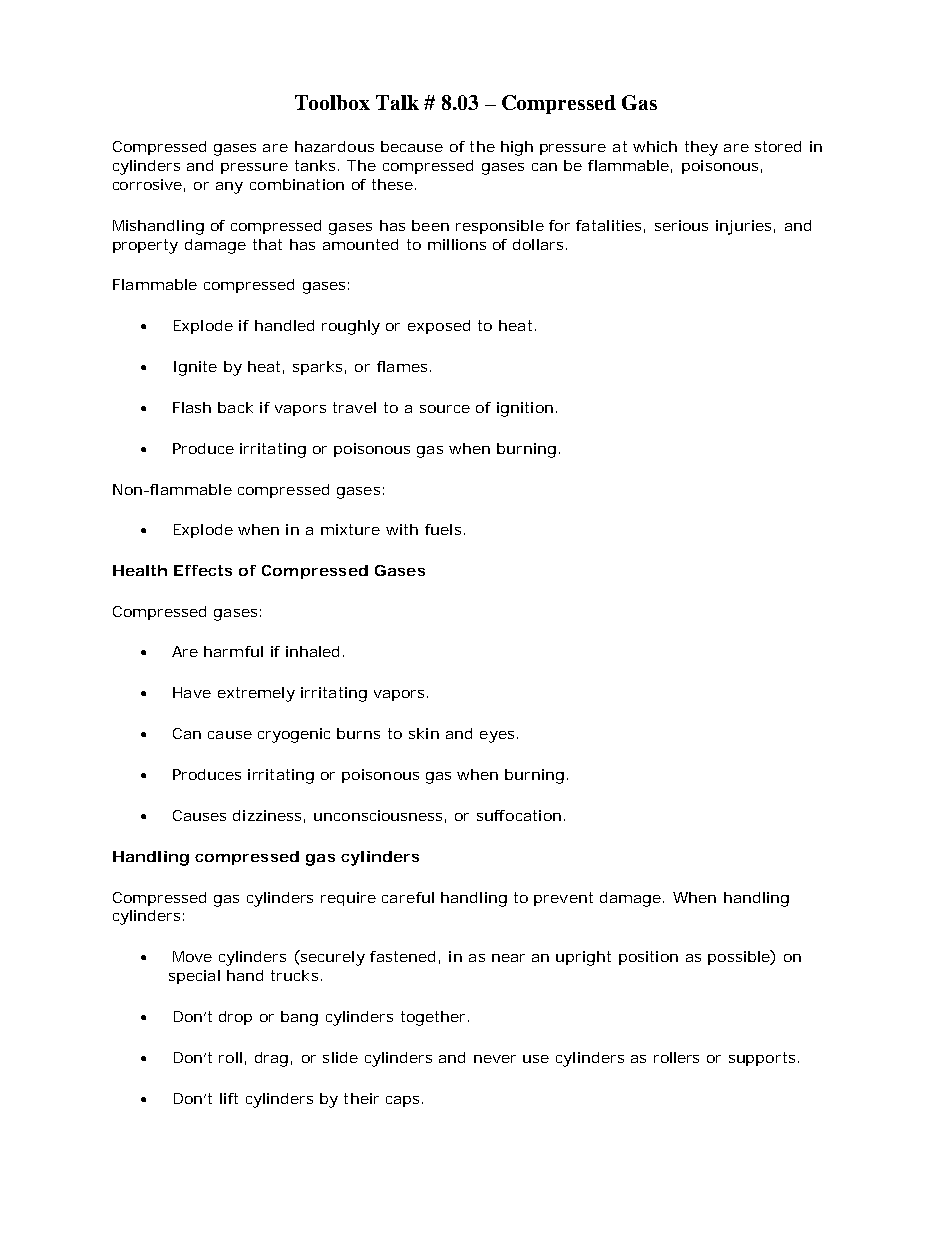 The width and height of the image is (952, 1233). Describe the element at coordinates (443, 529) in the image. I see `fuels` at that location.
